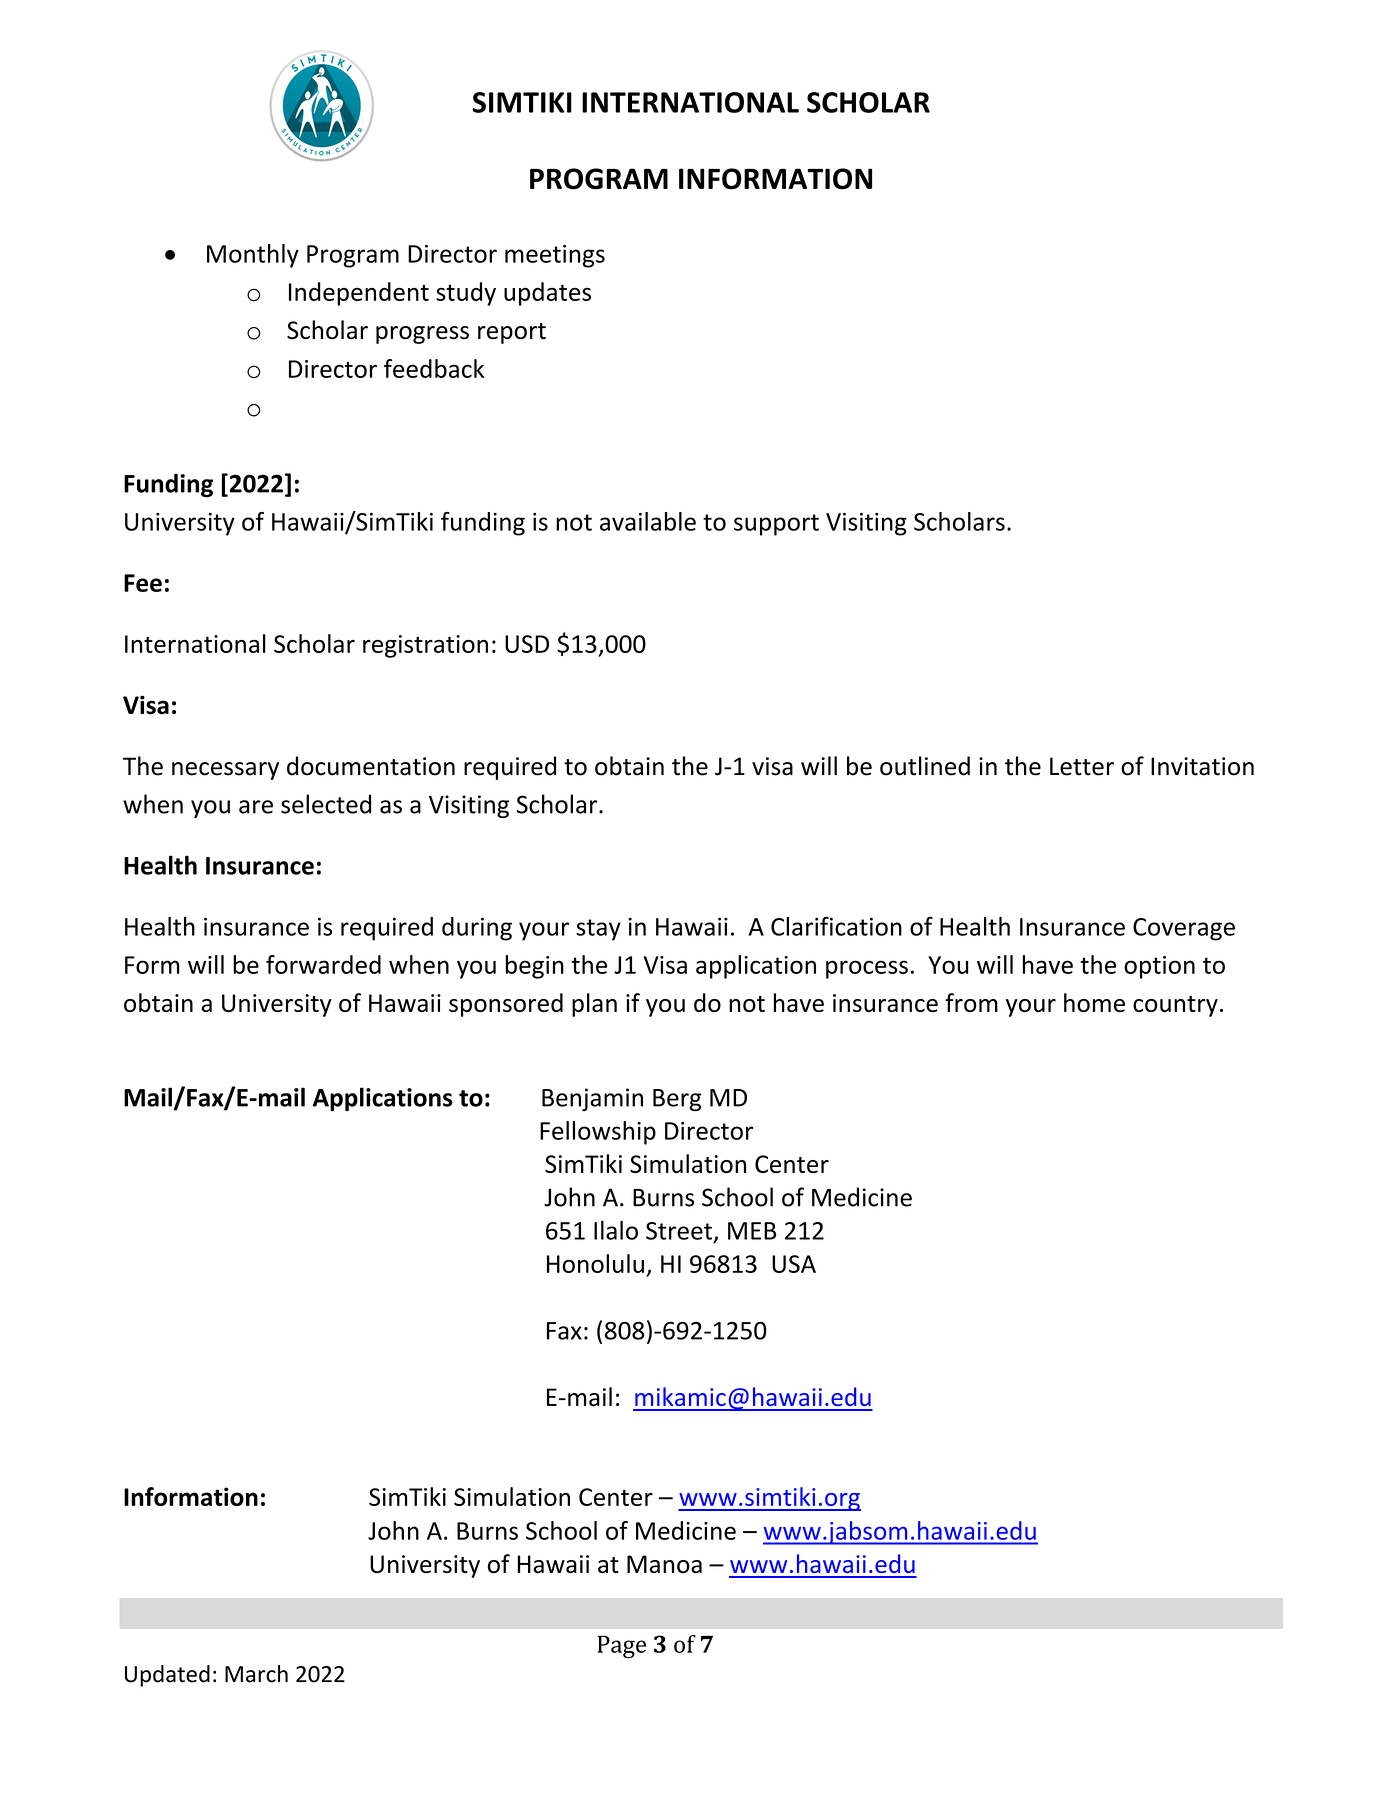 The height and width of the page is (1801, 1392). Describe the element at coordinates (1094, 1002) in the page. I see `home` at that location.
